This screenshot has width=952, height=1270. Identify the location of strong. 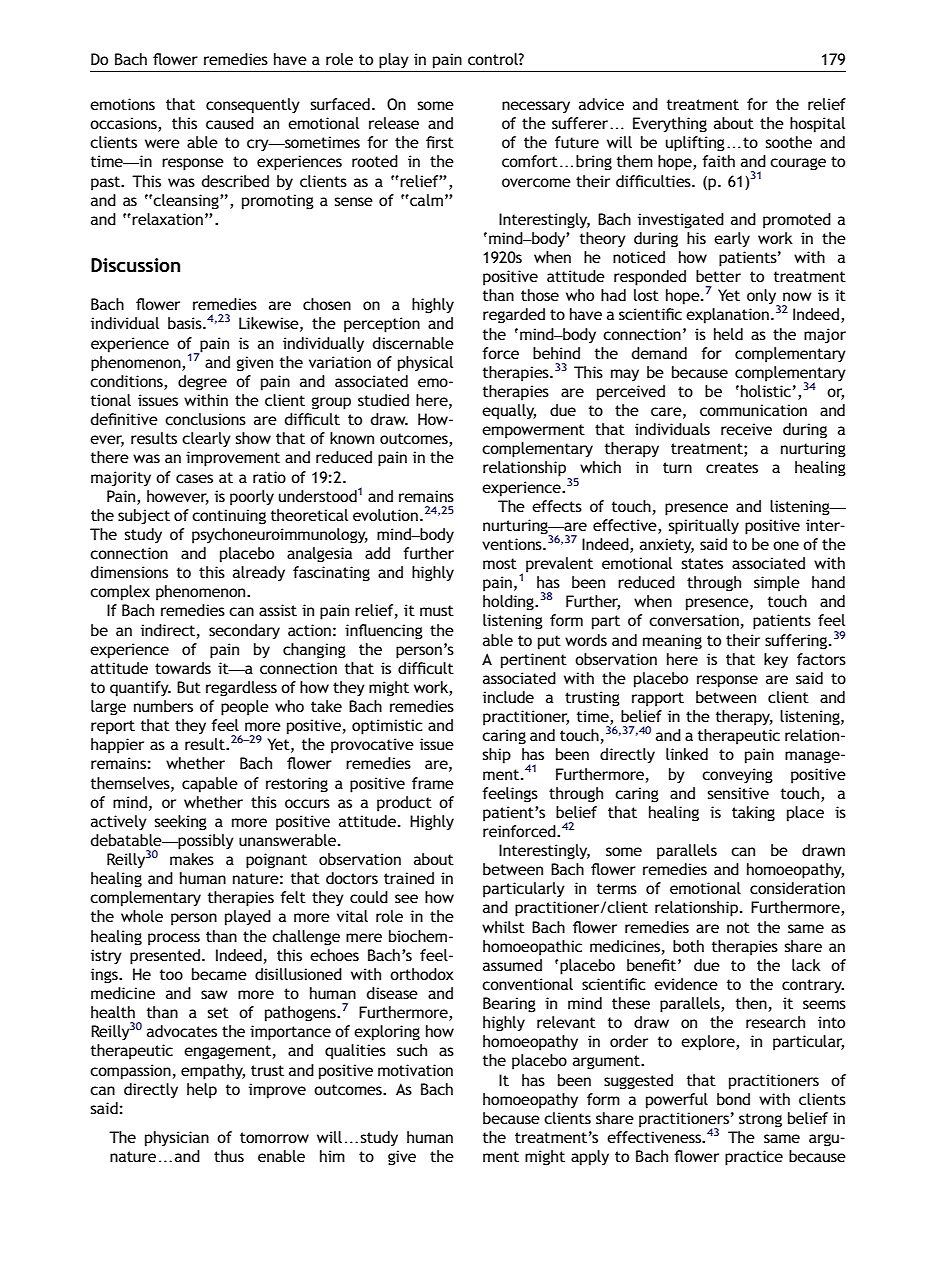
(760, 1120).
